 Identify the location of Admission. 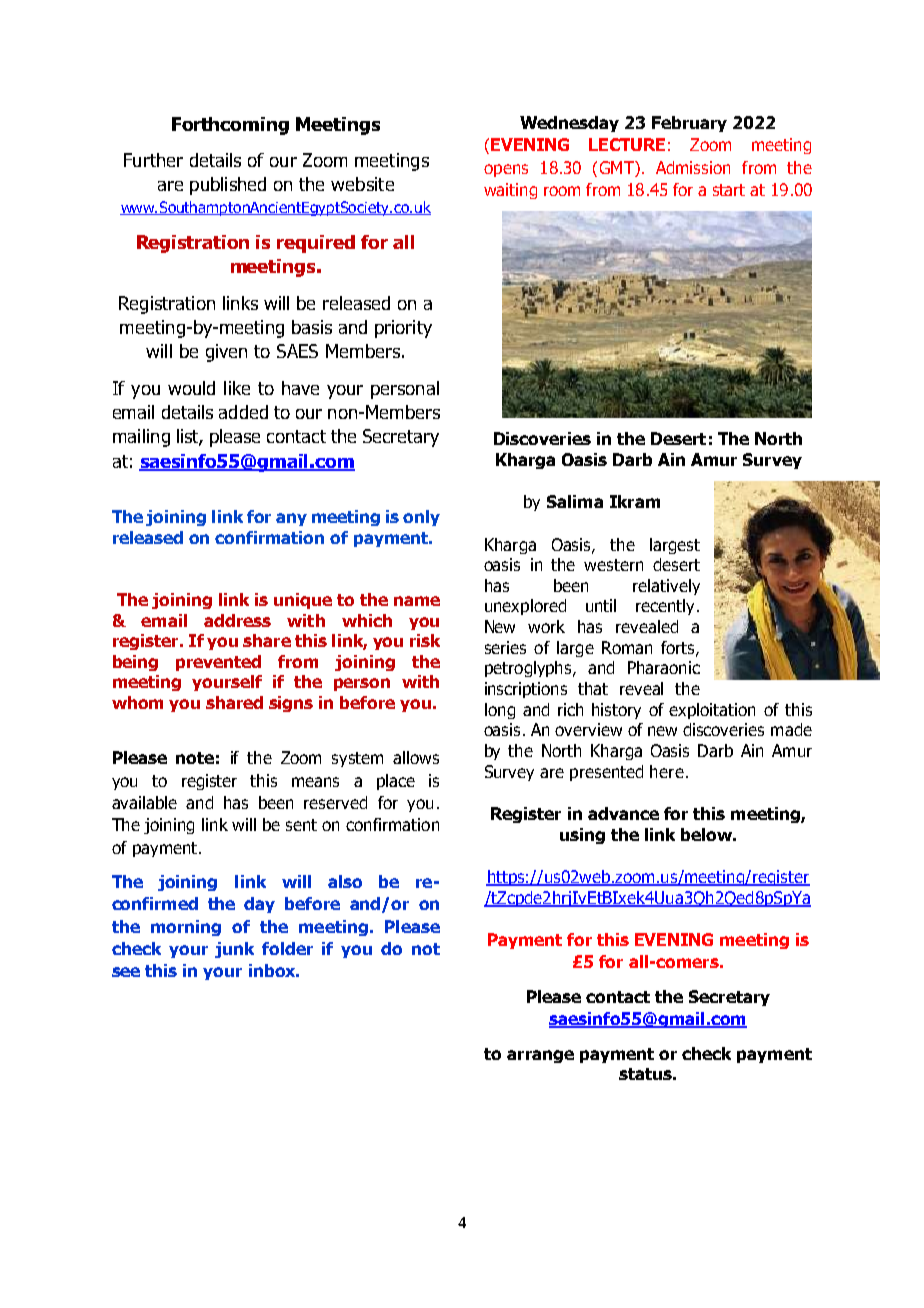
(693, 167).
